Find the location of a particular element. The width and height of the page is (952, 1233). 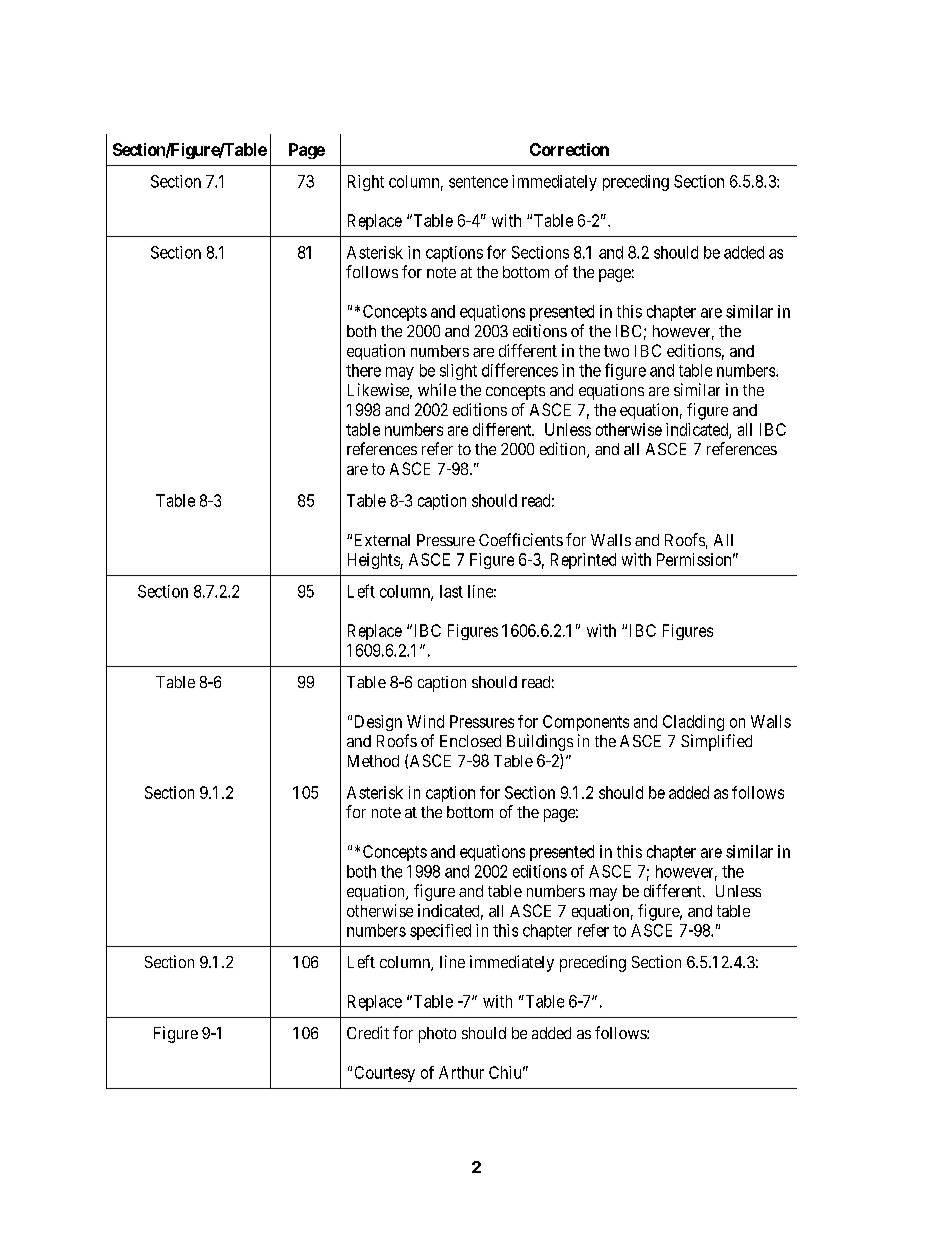

Correction is located at coordinates (569, 149).
